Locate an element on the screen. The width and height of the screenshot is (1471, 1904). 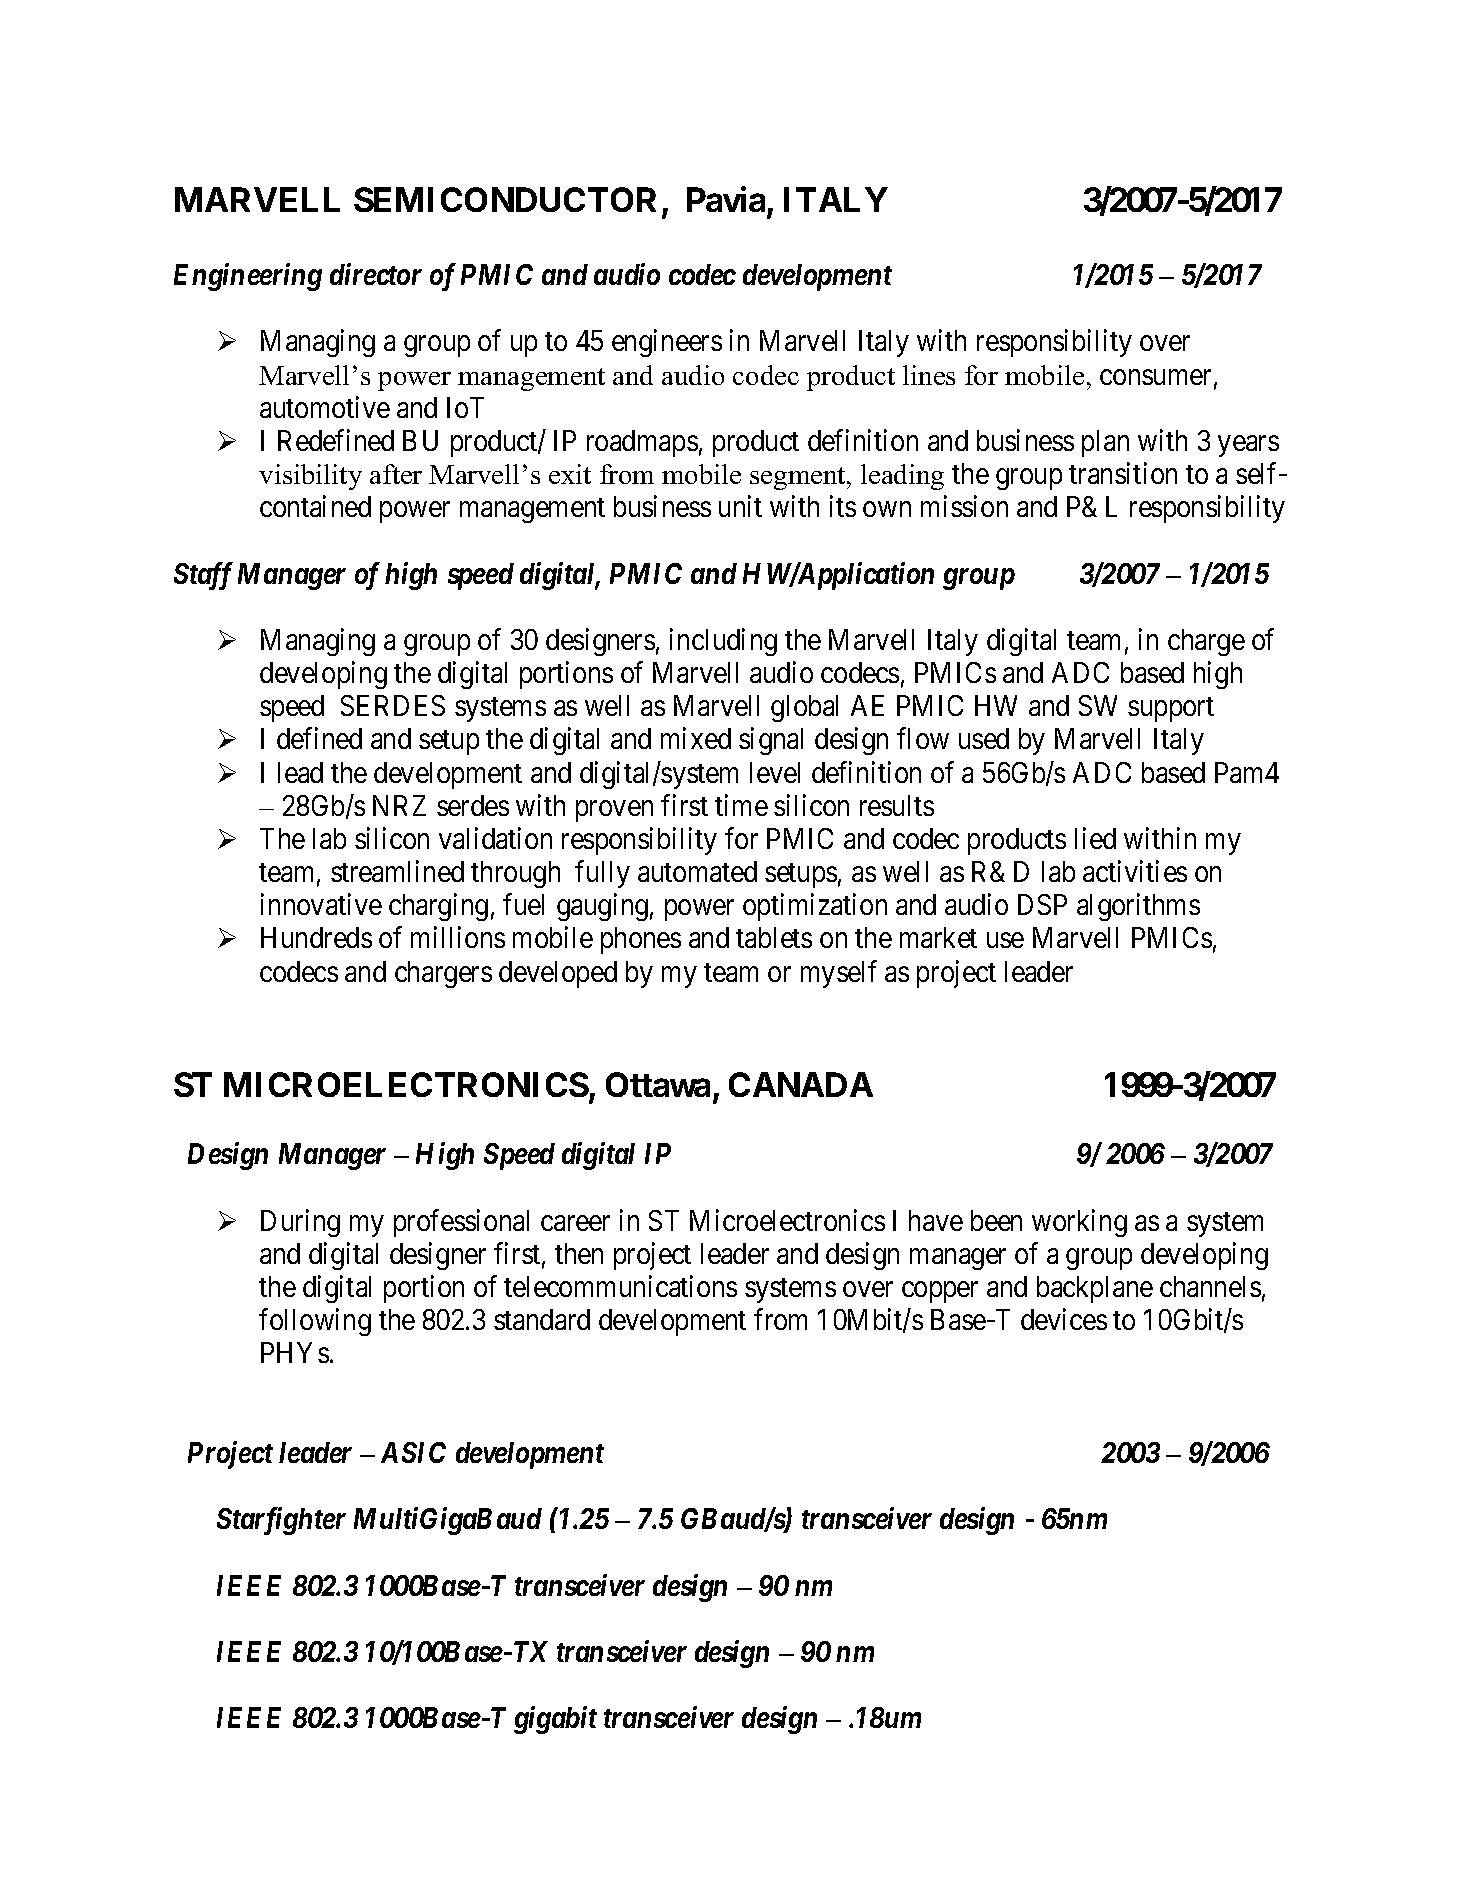
telecommunications is located at coordinates (620, 1286).
